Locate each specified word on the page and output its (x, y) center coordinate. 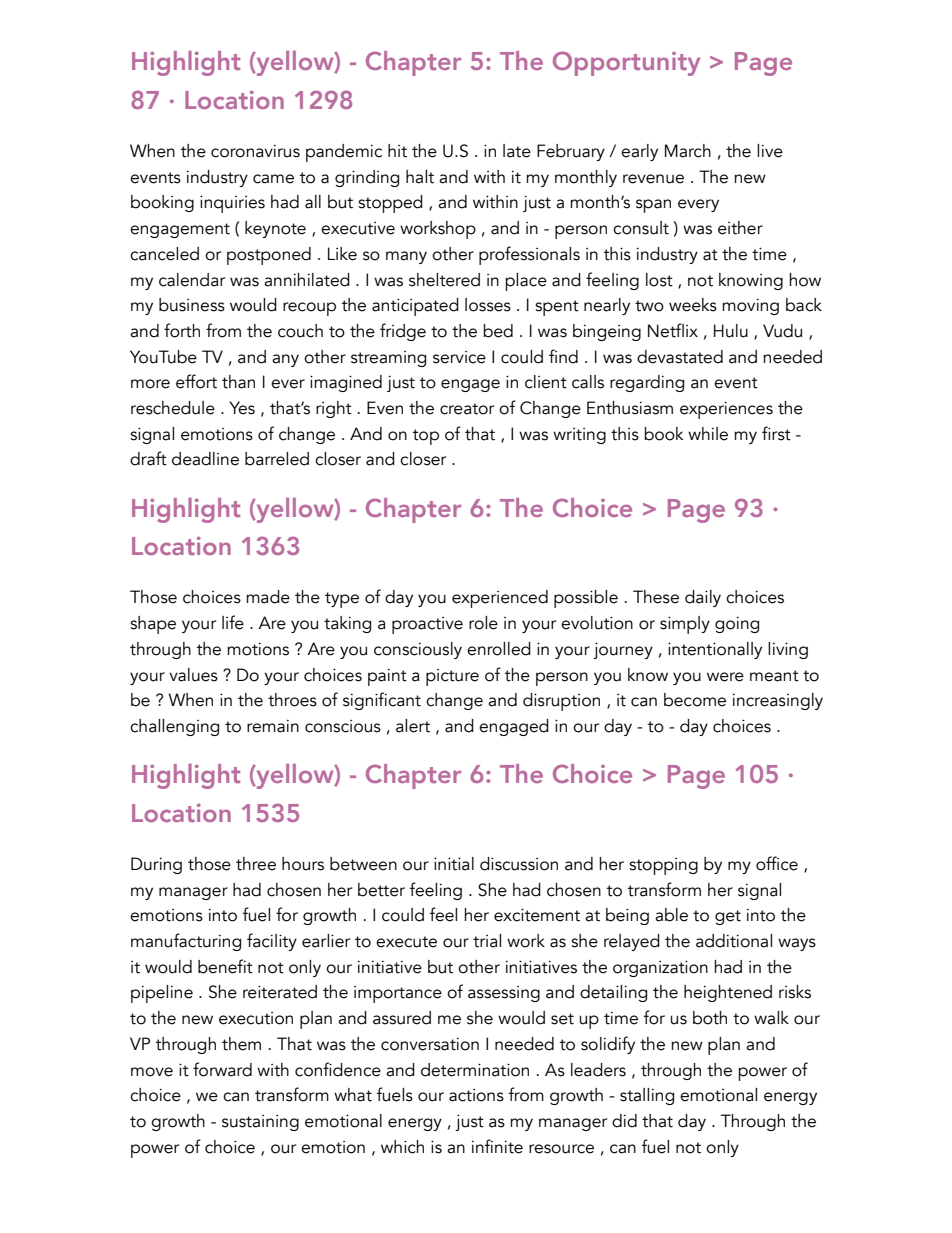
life (233, 622)
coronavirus (255, 151)
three (256, 864)
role (483, 623)
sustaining (260, 1123)
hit (397, 151)
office (777, 863)
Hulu (731, 331)
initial (454, 864)
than (238, 382)
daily (703, 598)
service (459, 357)
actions (476, 1095)
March (688, 151)
